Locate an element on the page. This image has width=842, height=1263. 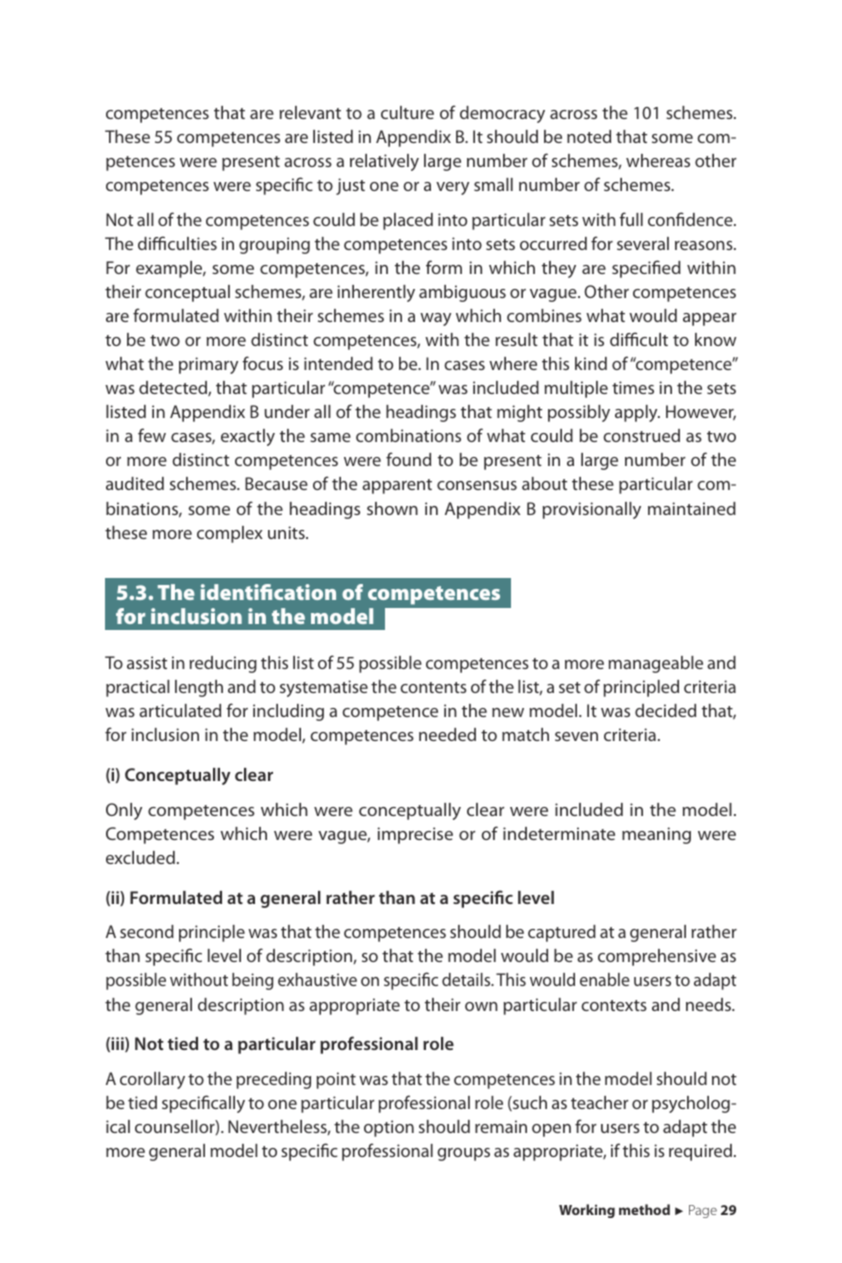
imprecise is located at coordinates (415, 835).
